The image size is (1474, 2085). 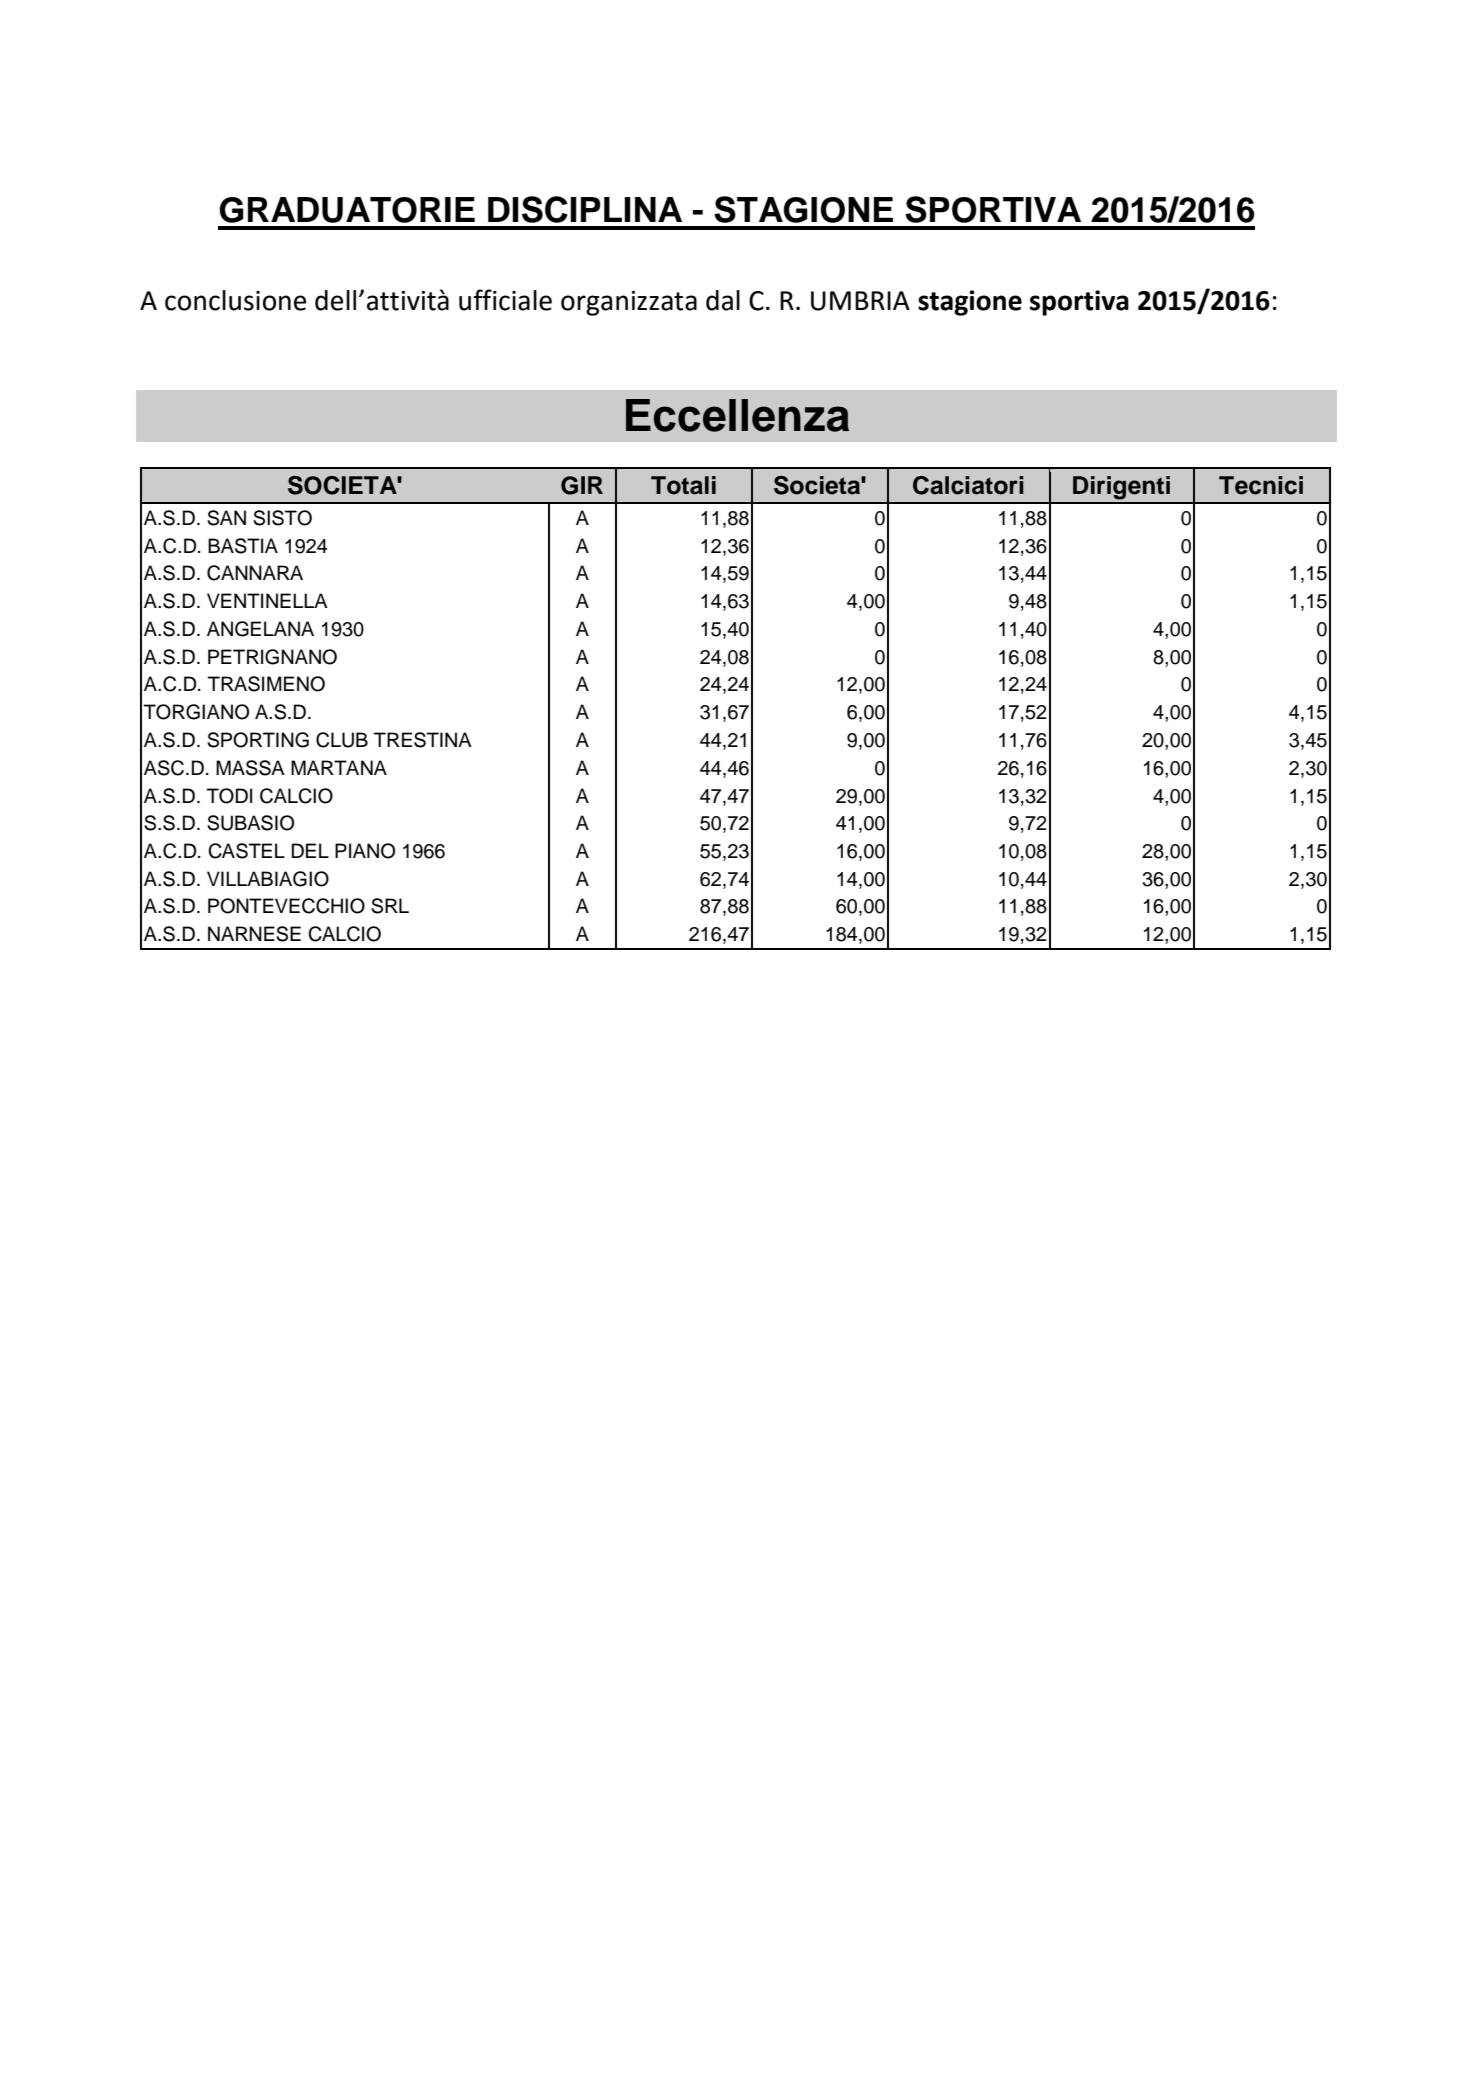 I want to click on SRL, so click(x=390, y=906).
